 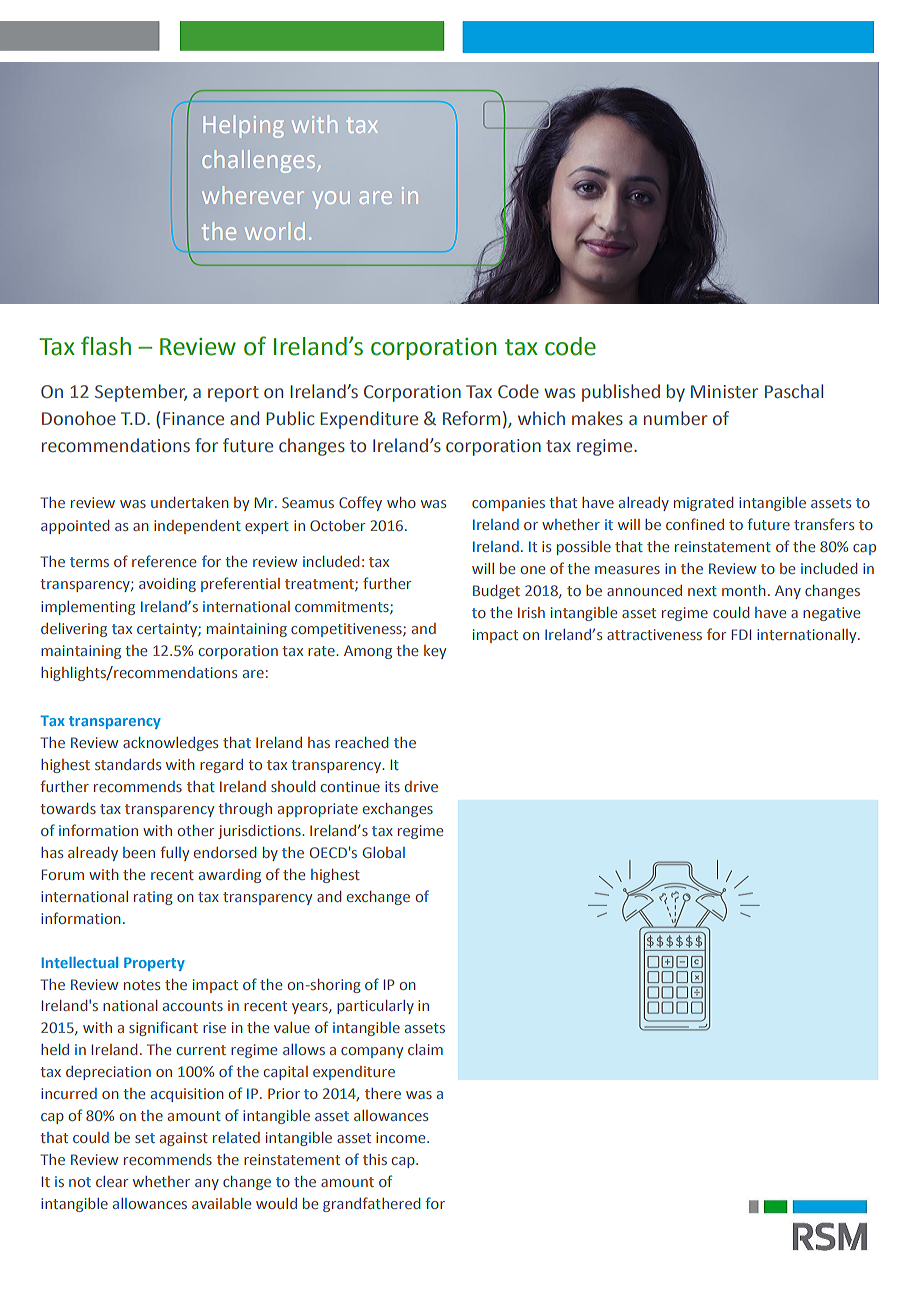 What do you see at coordinates (741, 634) in the page?
I see `FDI` at bounding box center [741, 634].
